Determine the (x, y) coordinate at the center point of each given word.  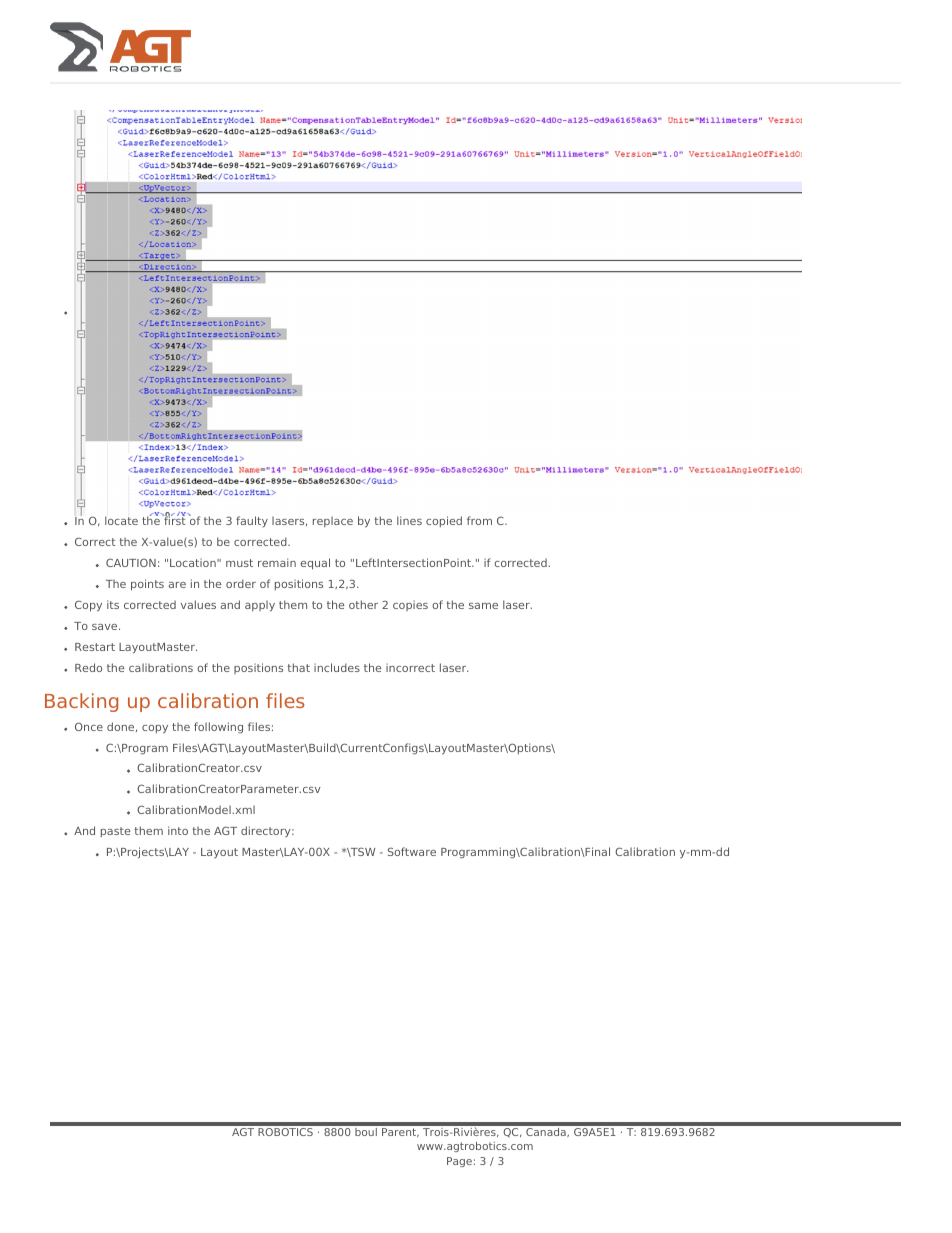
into (178, 830)
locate (121, 520)
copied (444, 521)
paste (115, 832)
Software (412, 851)
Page (459, 1162)
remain (277, 562)
